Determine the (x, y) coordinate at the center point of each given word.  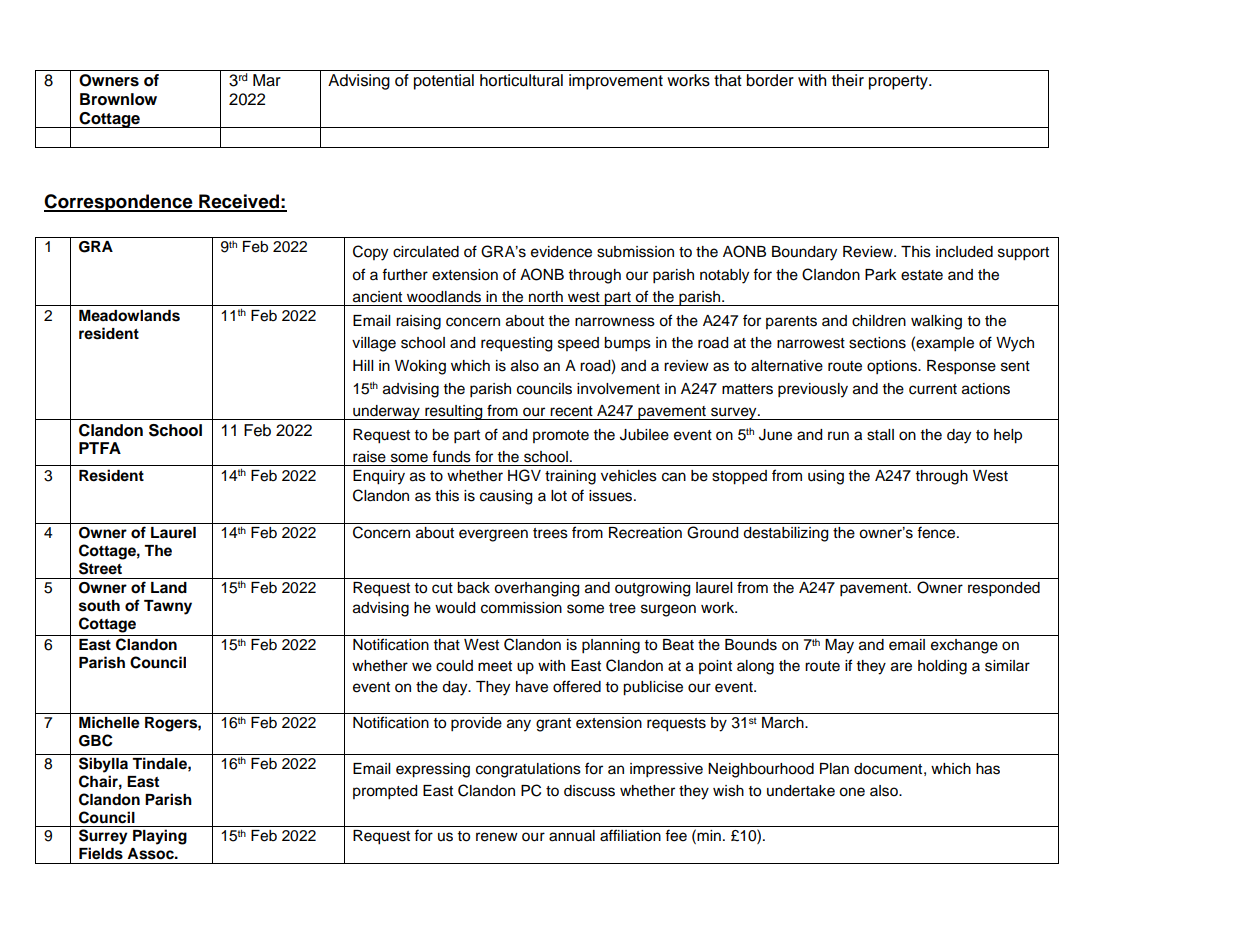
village (374, 344)
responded (1004, 589)
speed (578, 344)
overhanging (536, 589)
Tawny (168, 607)
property (899, 82)
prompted (385, 792)
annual (572, 836)
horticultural (521, 80)
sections (877, 343)
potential (444, 82)
